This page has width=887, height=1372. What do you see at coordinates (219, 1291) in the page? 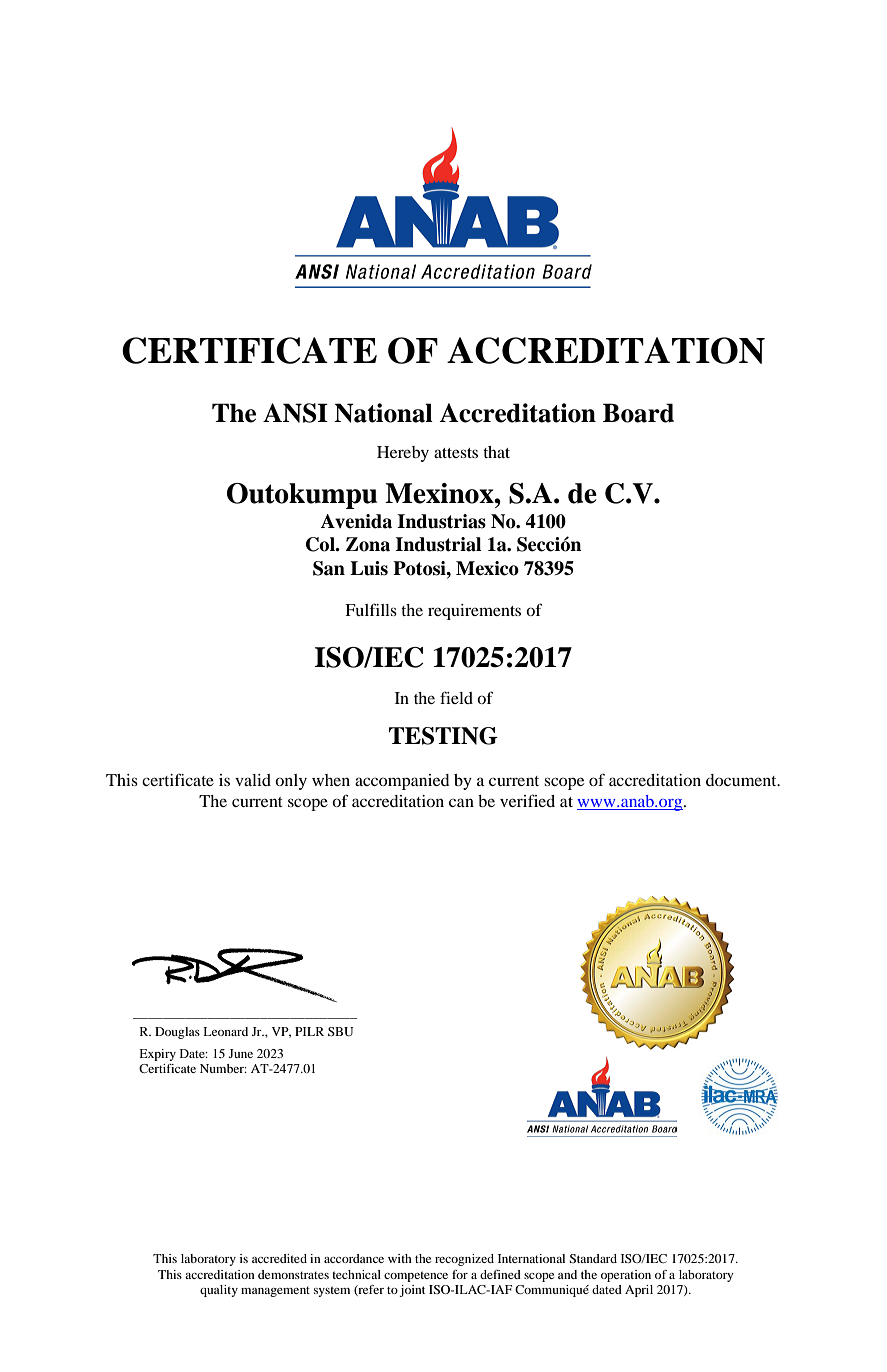
I see `quality` at bounding box center [219, 1291].
